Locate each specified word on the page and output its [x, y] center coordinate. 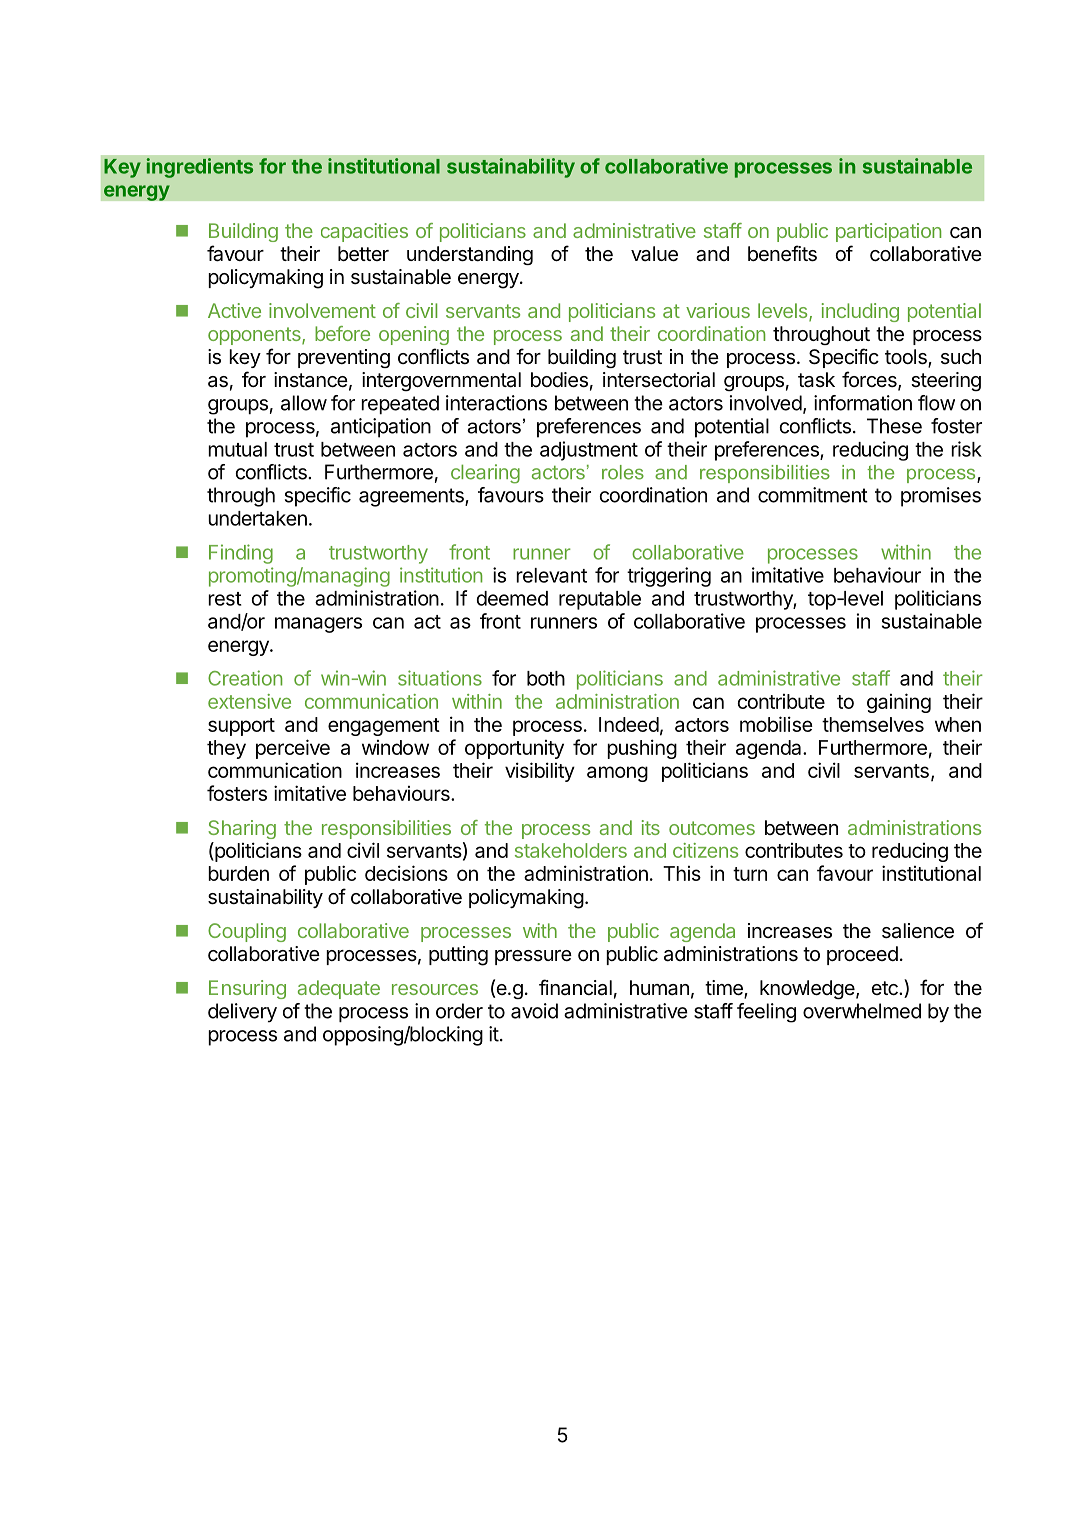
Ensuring [247, 989]
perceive [293, 749]
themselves [873, 724]
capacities [364, 232]
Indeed [629, 724]
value [654, 254]
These [894, 426]
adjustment [589, 451]
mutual [237, 449]
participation [888, 232]
